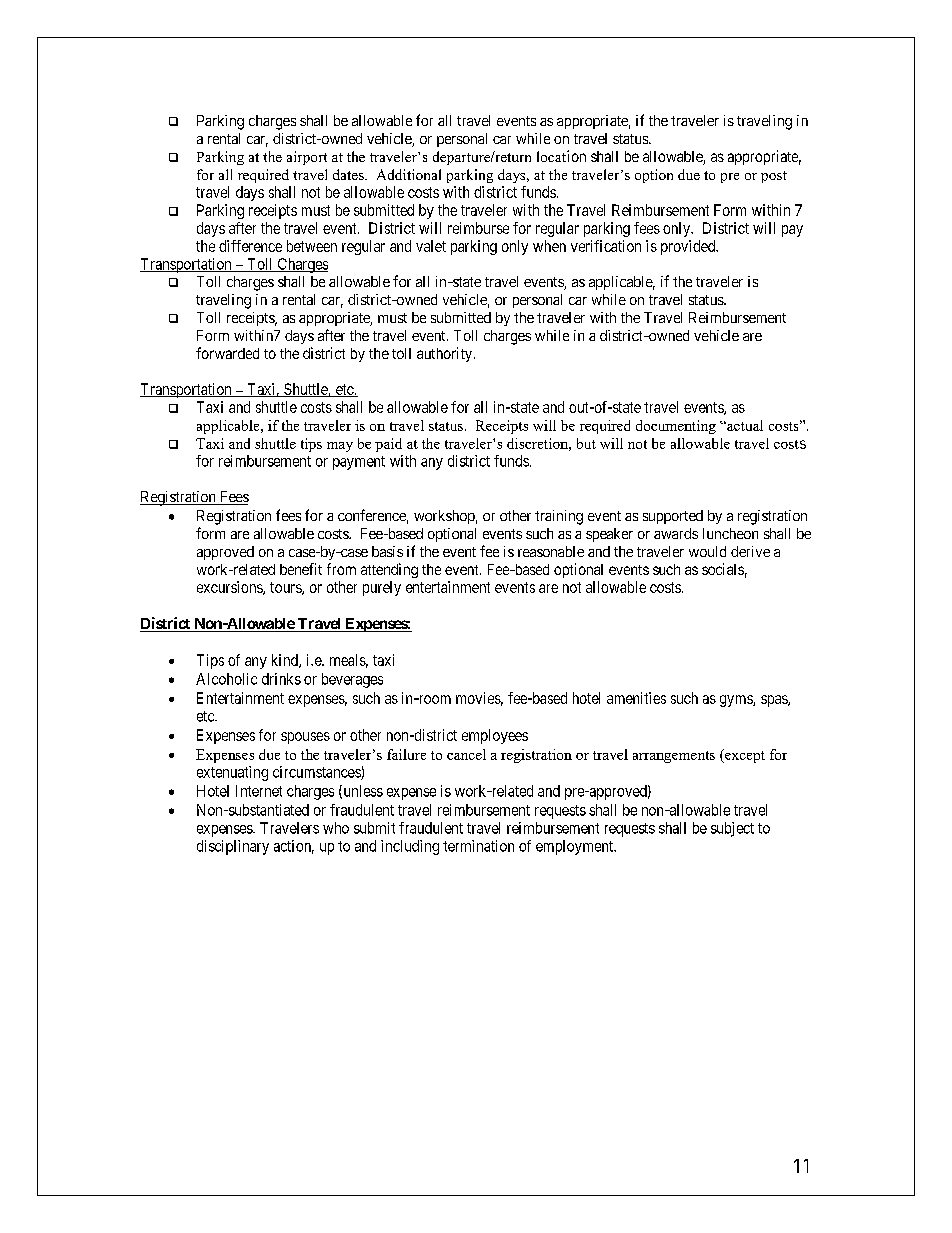  I want to click on supported, so click(673, 517).
